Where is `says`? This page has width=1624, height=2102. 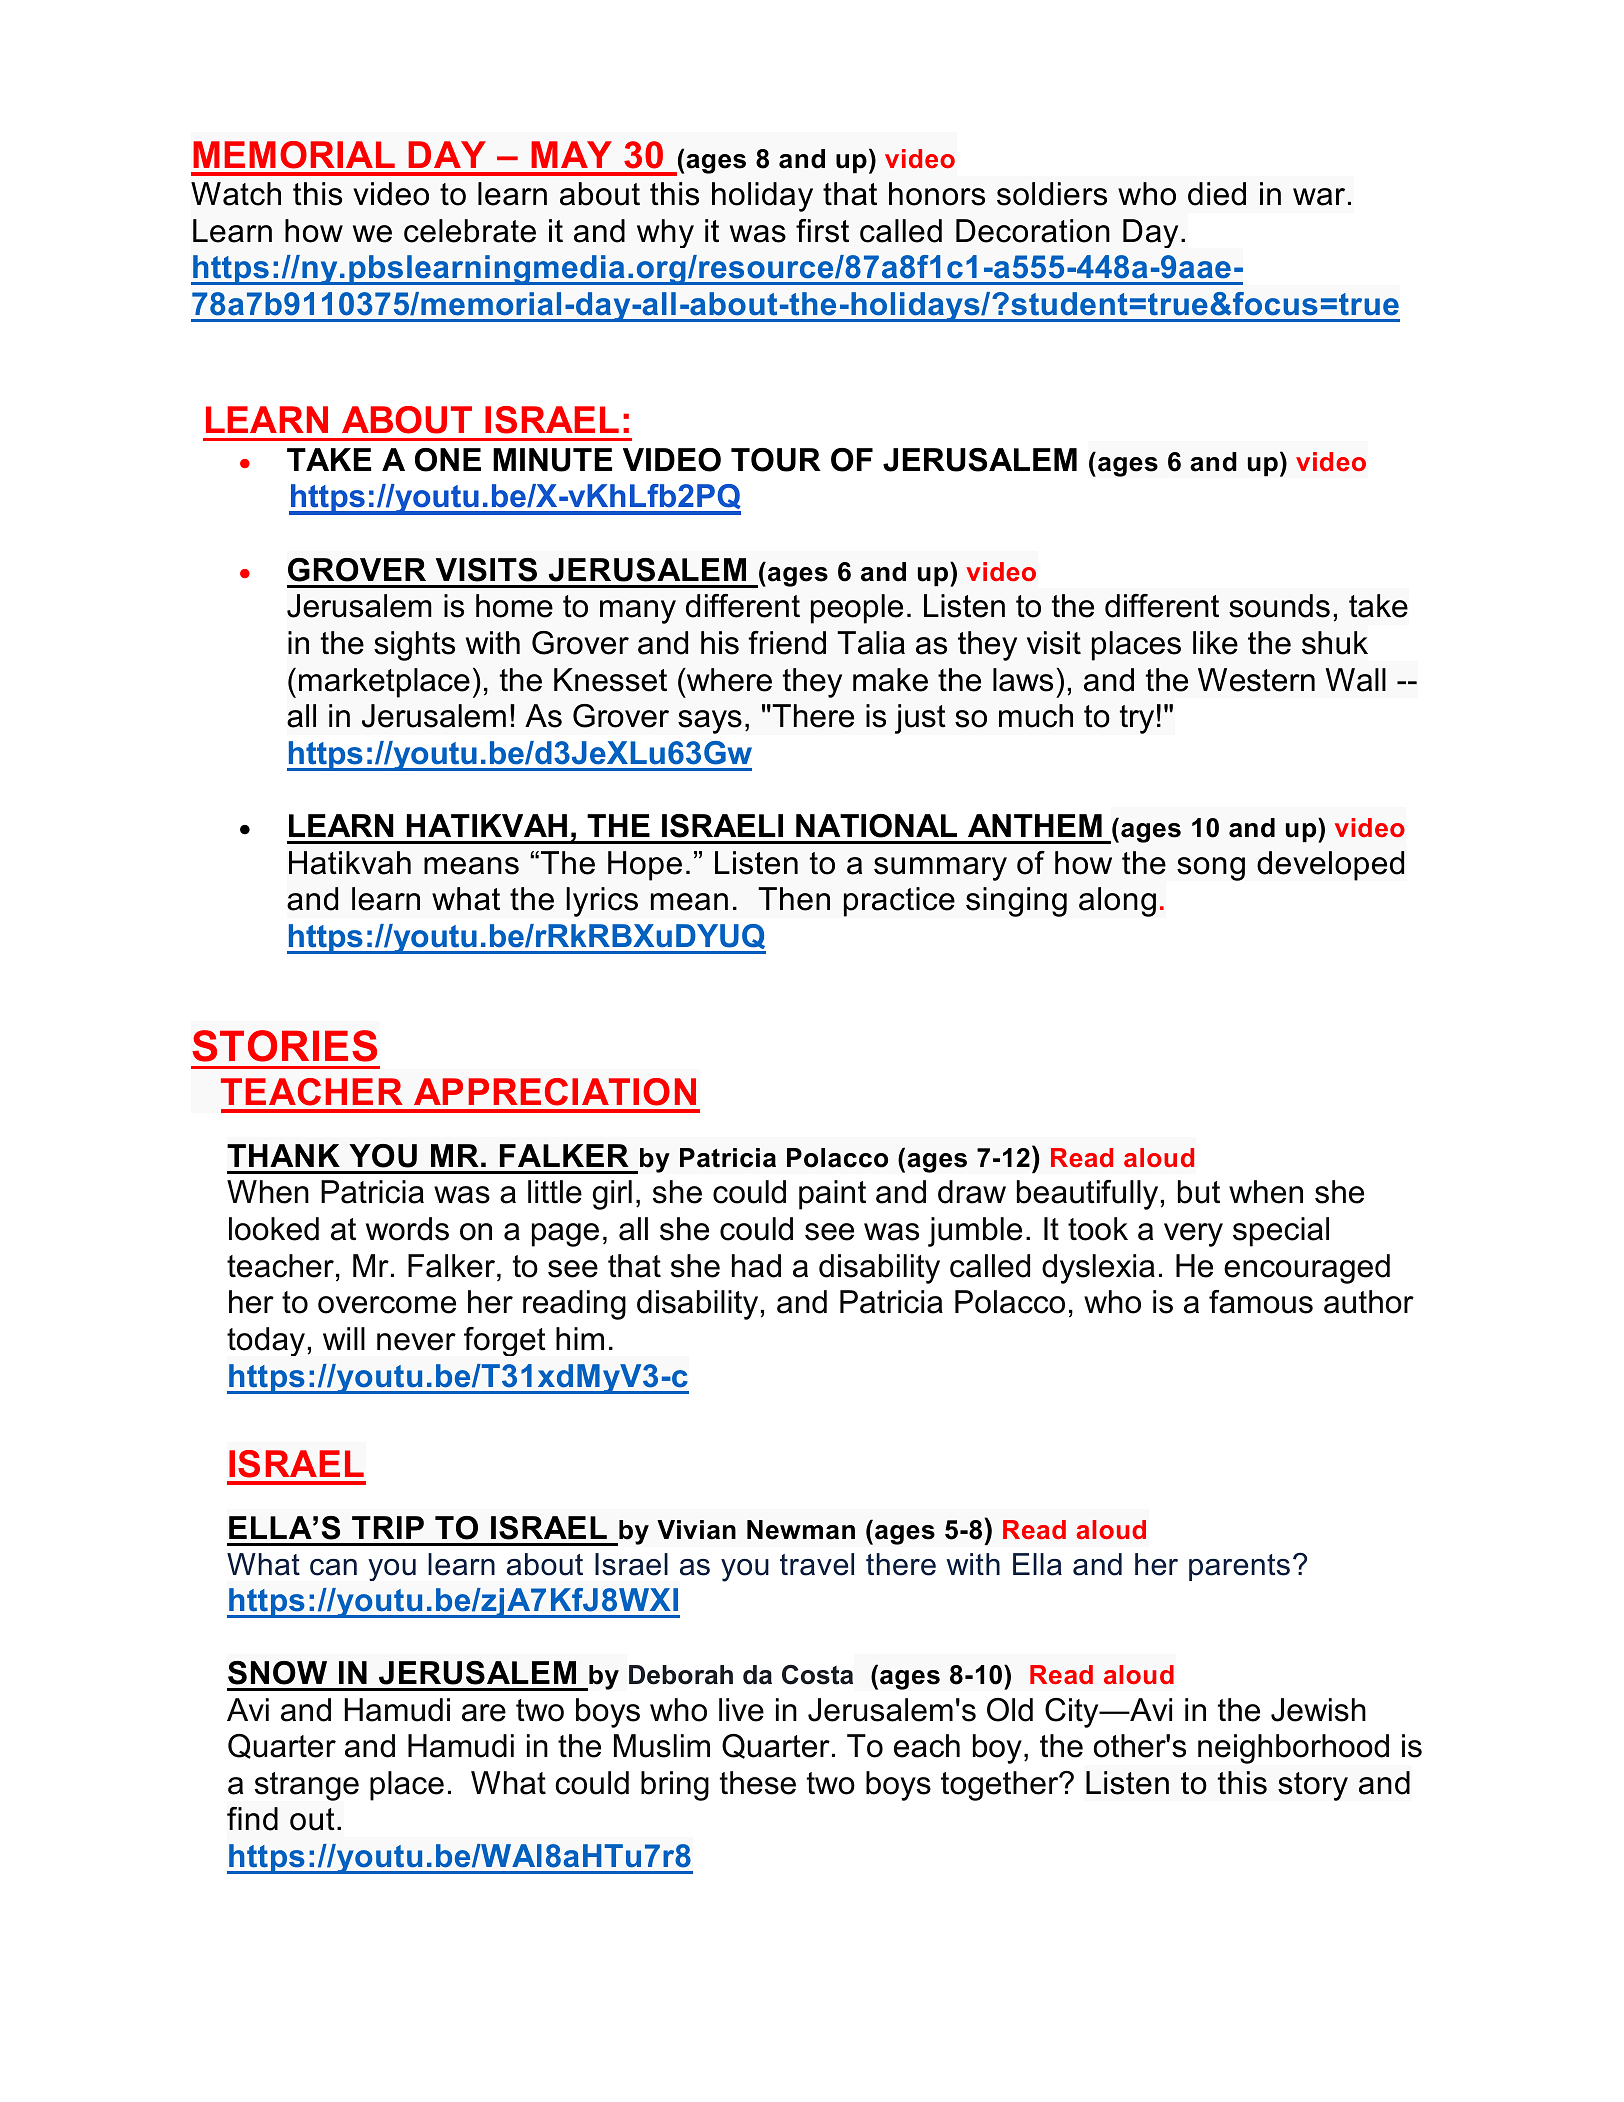 says is located at coordinates (710, 722).
